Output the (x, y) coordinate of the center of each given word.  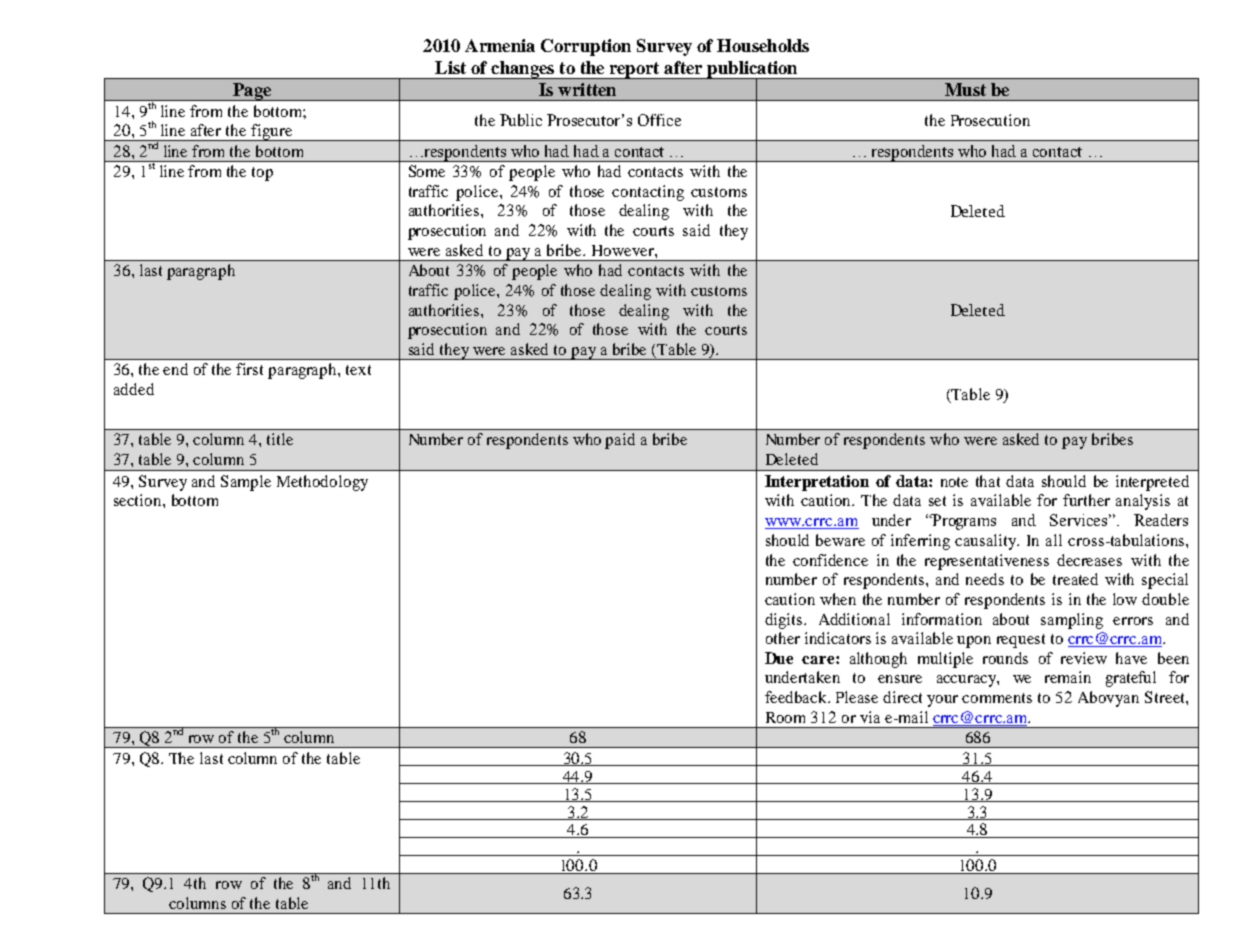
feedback (797, 697)
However (624, 250)
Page (252, 92)
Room (785, 717)
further (1086, 500)
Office (659, 120)
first (249, 369)
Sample (246, 483)
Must (965, 89)
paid (620, 441)
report (634, 70)
